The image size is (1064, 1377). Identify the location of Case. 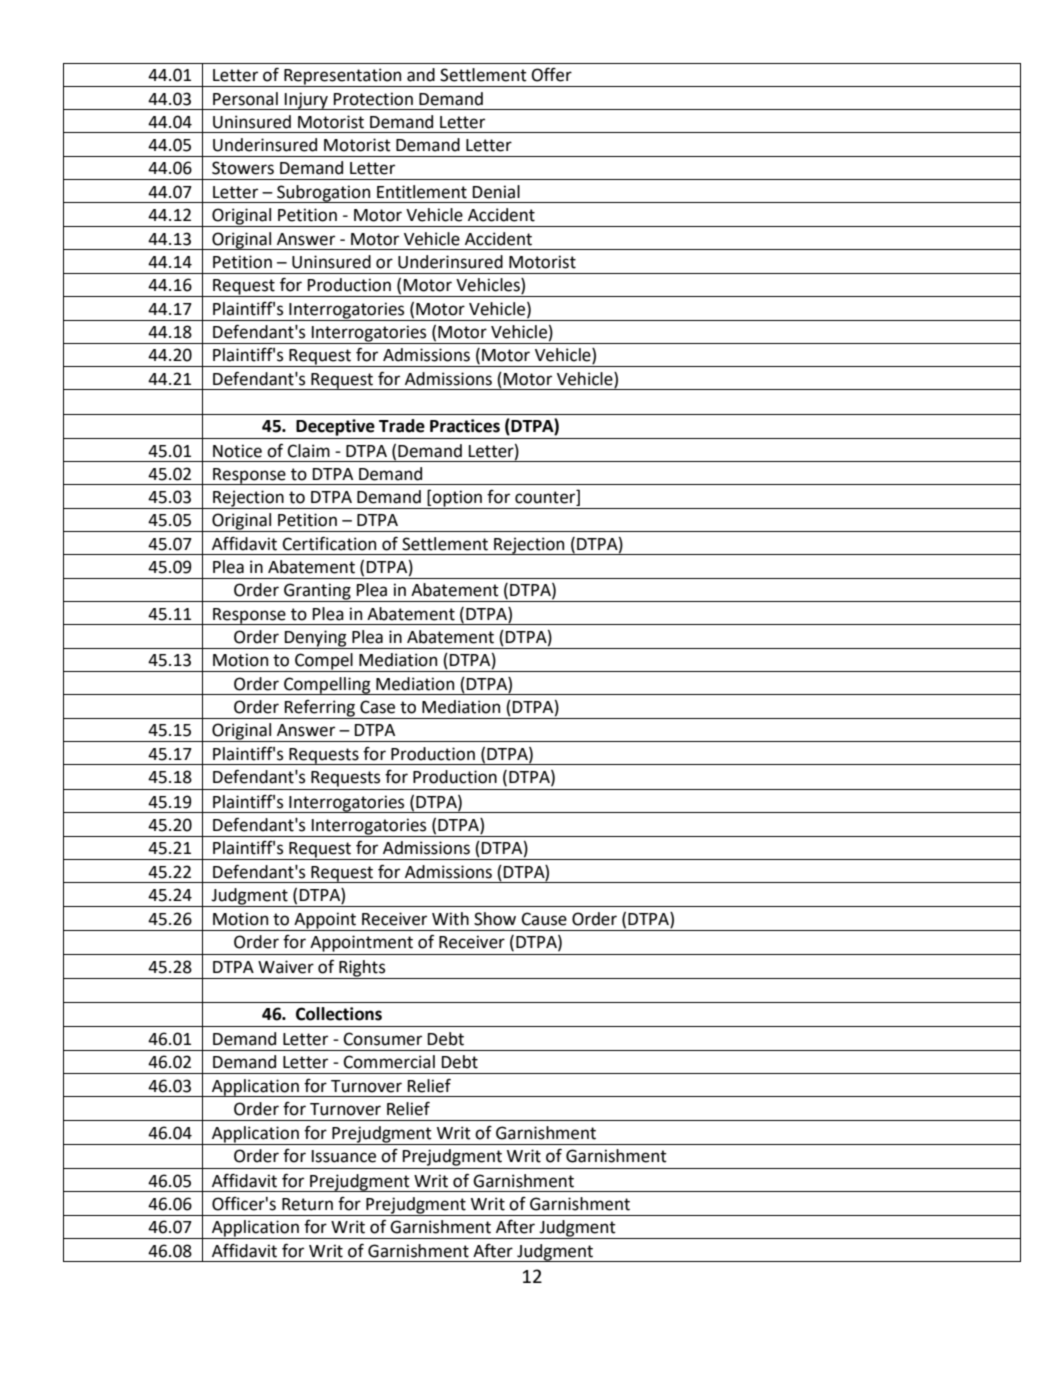
(377, 707).
